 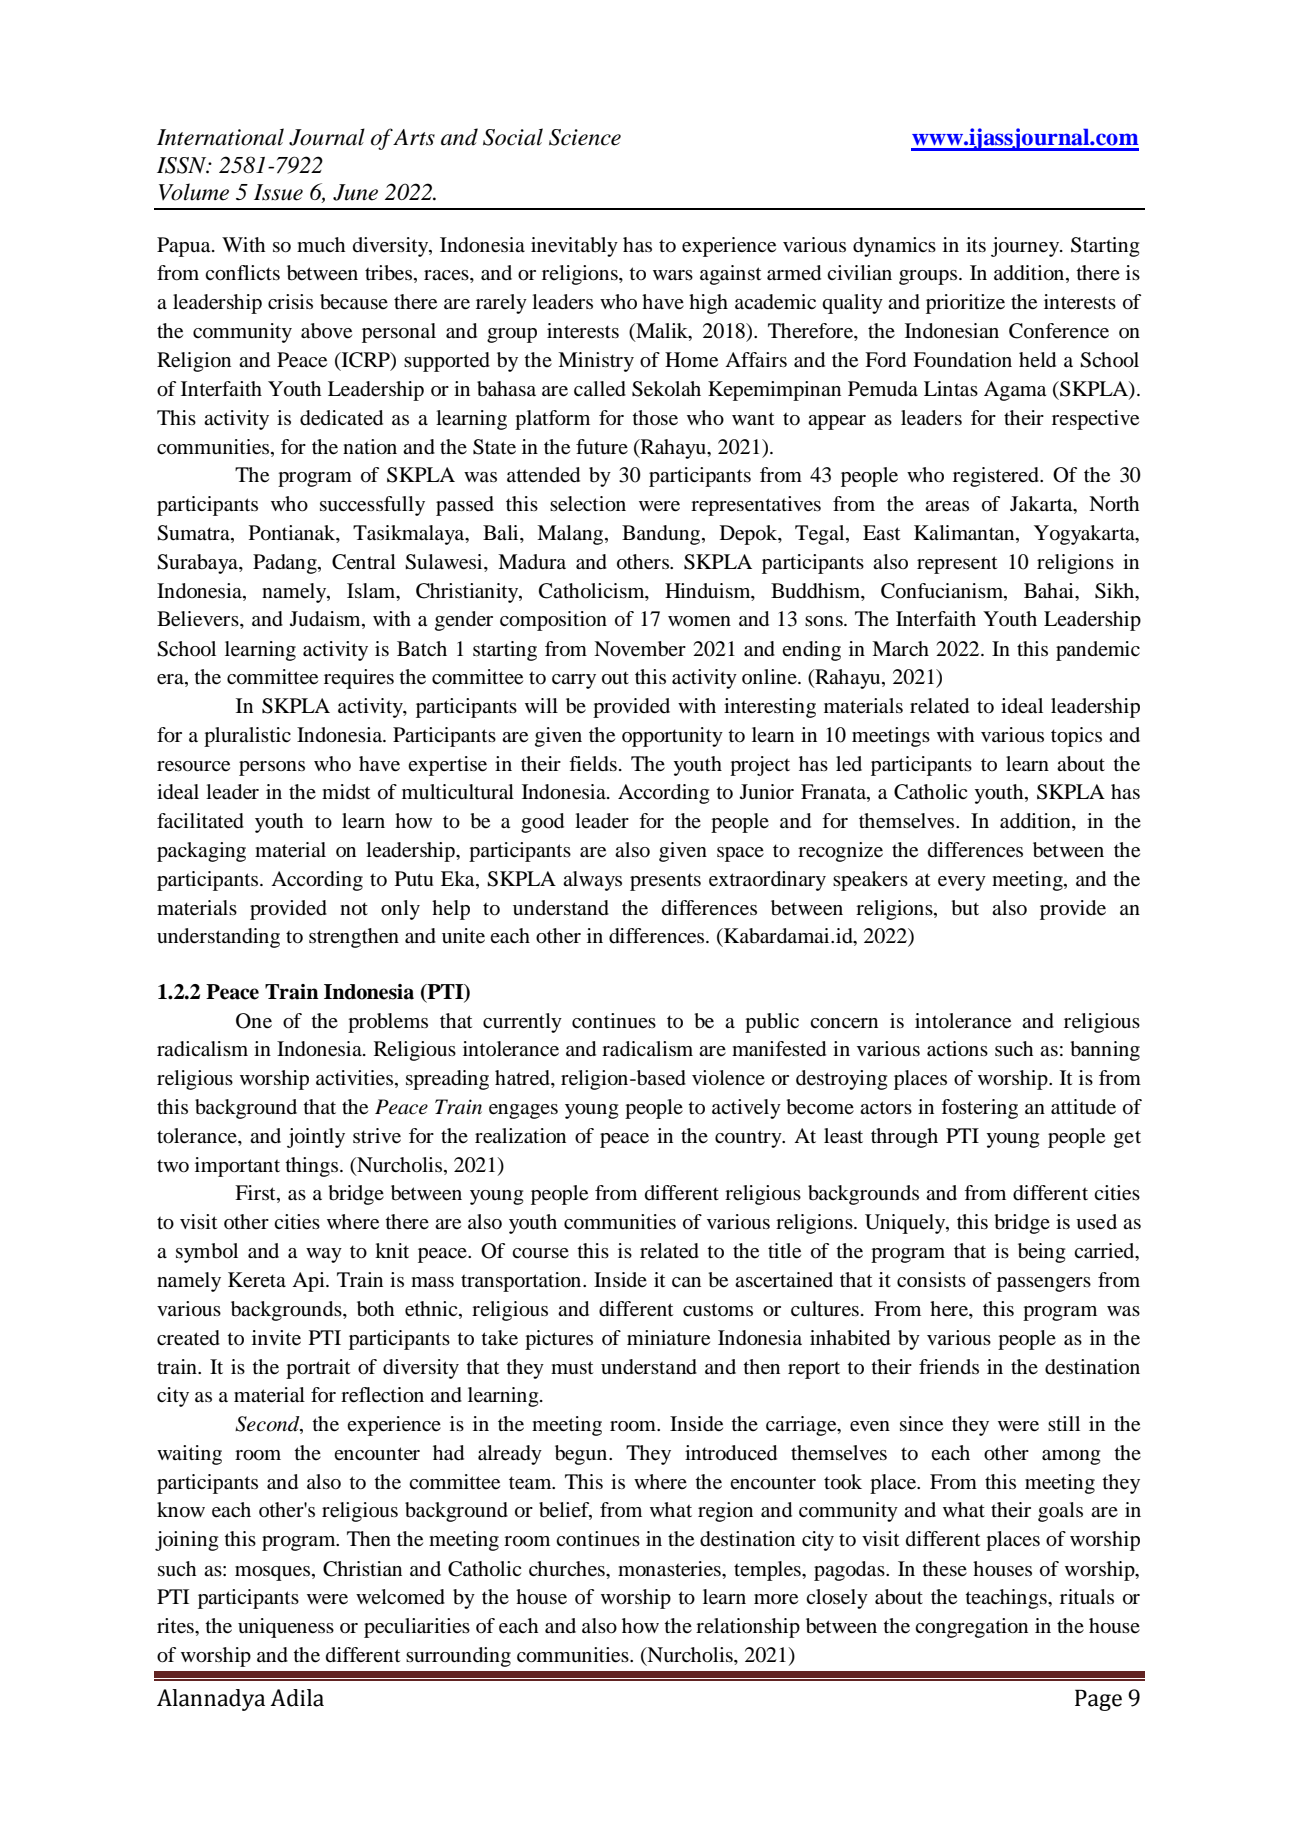 I want to click on congregation, so click(x=971, y=1628).
